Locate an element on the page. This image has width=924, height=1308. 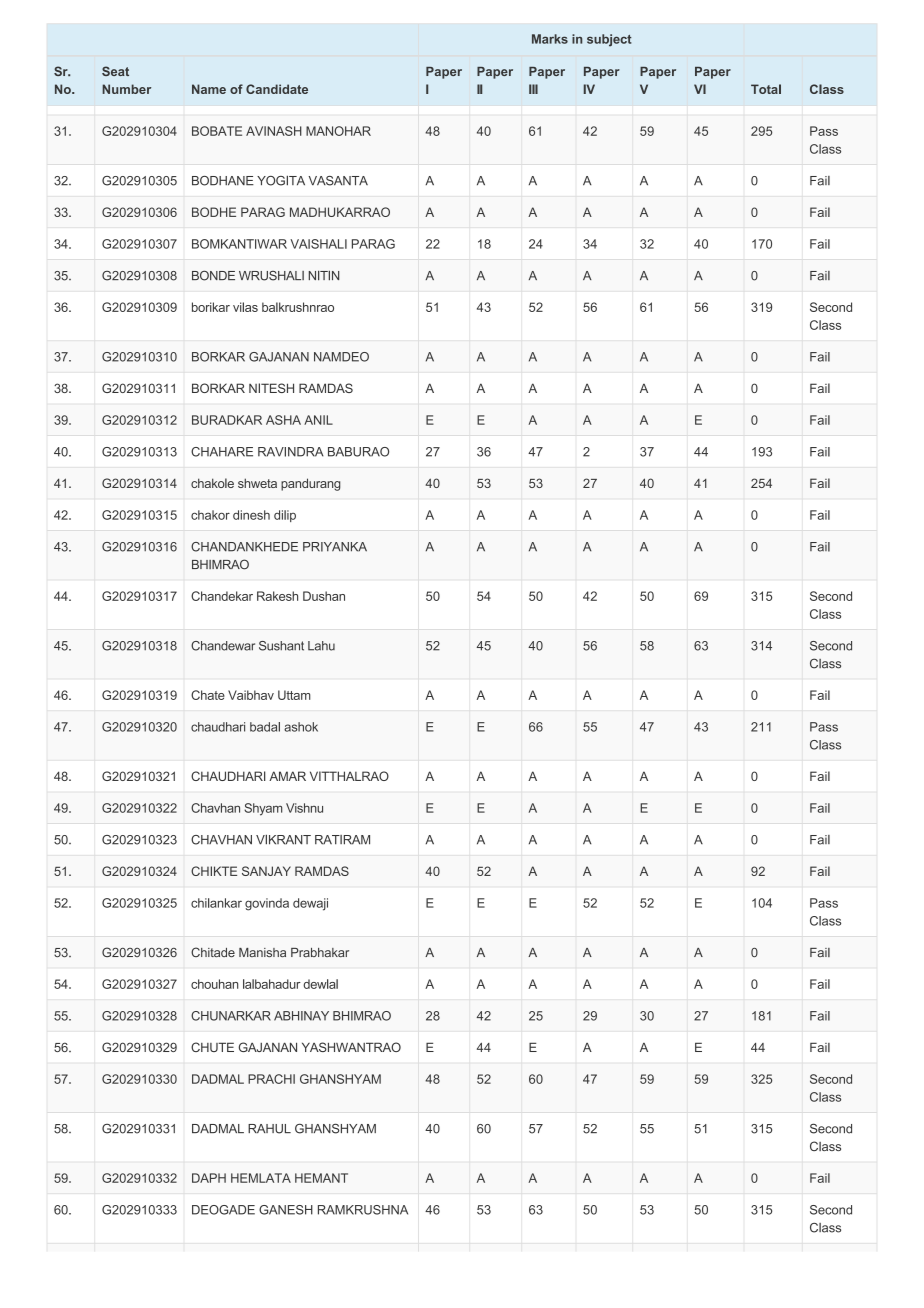
Name is located at coordinates (209, 89).
